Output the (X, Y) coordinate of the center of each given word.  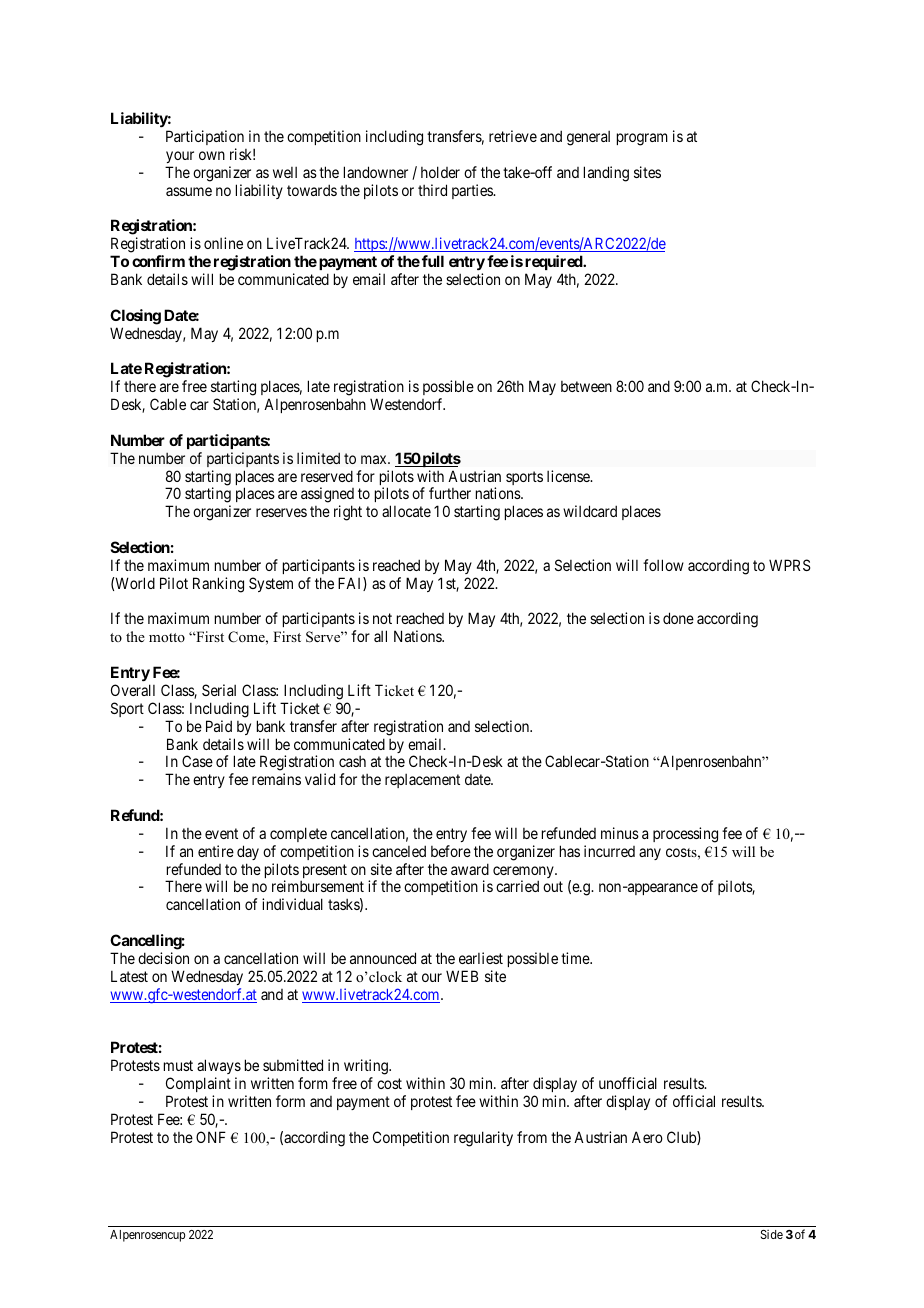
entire (216, 851)
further (450, 493)
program (642, 139)
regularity (483, 1139)
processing (685, 835)
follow (663, 565)
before (451, 851)
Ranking (218, 585)
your (180, 157)
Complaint (198, 1084)
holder (440, 172)
